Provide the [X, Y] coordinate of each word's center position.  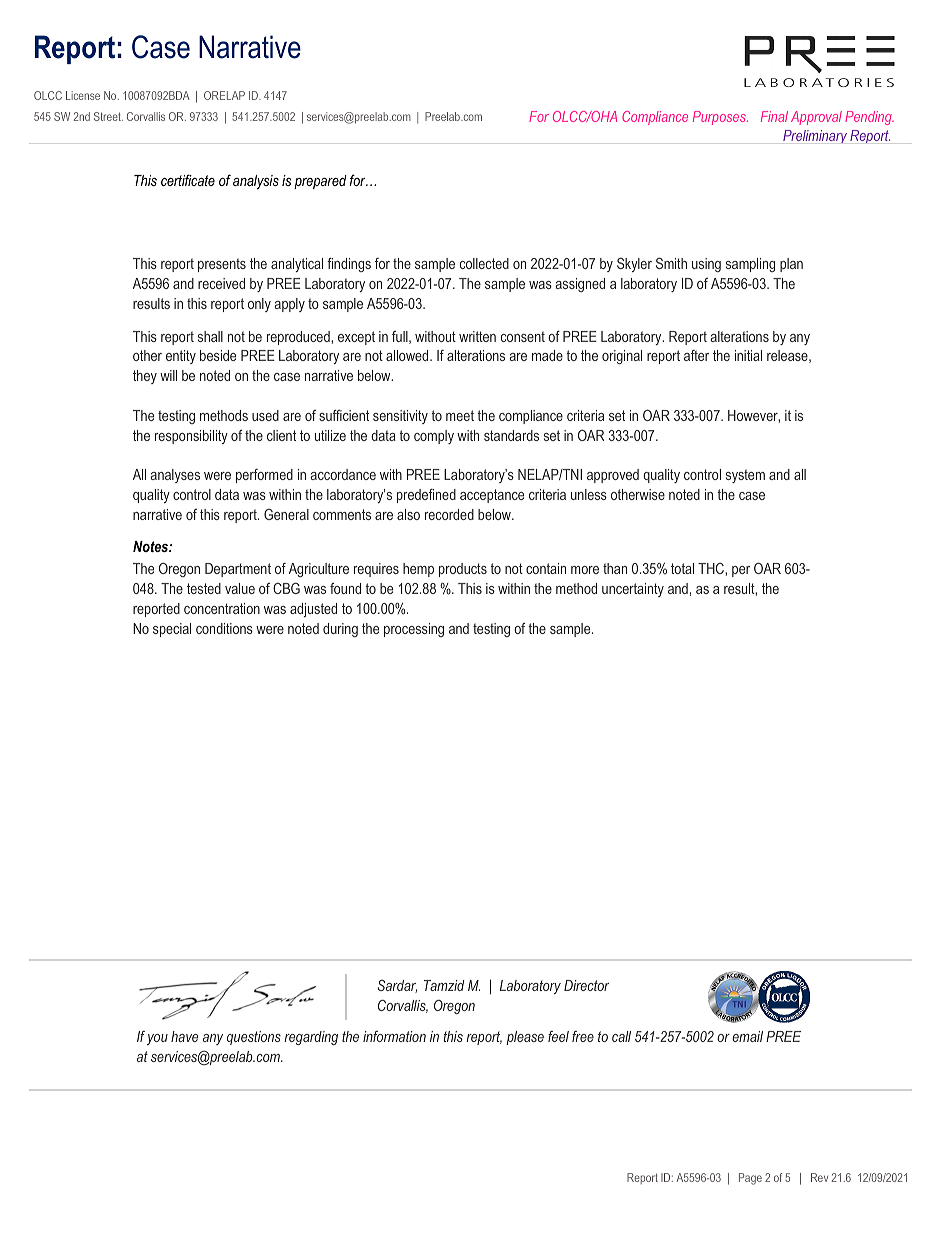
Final [774, 116]
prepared [320, 182]
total [682, 568]
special [172, 630]
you [157, 1039]
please [525, 1038]
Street [108, 116]
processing [414, 630]
